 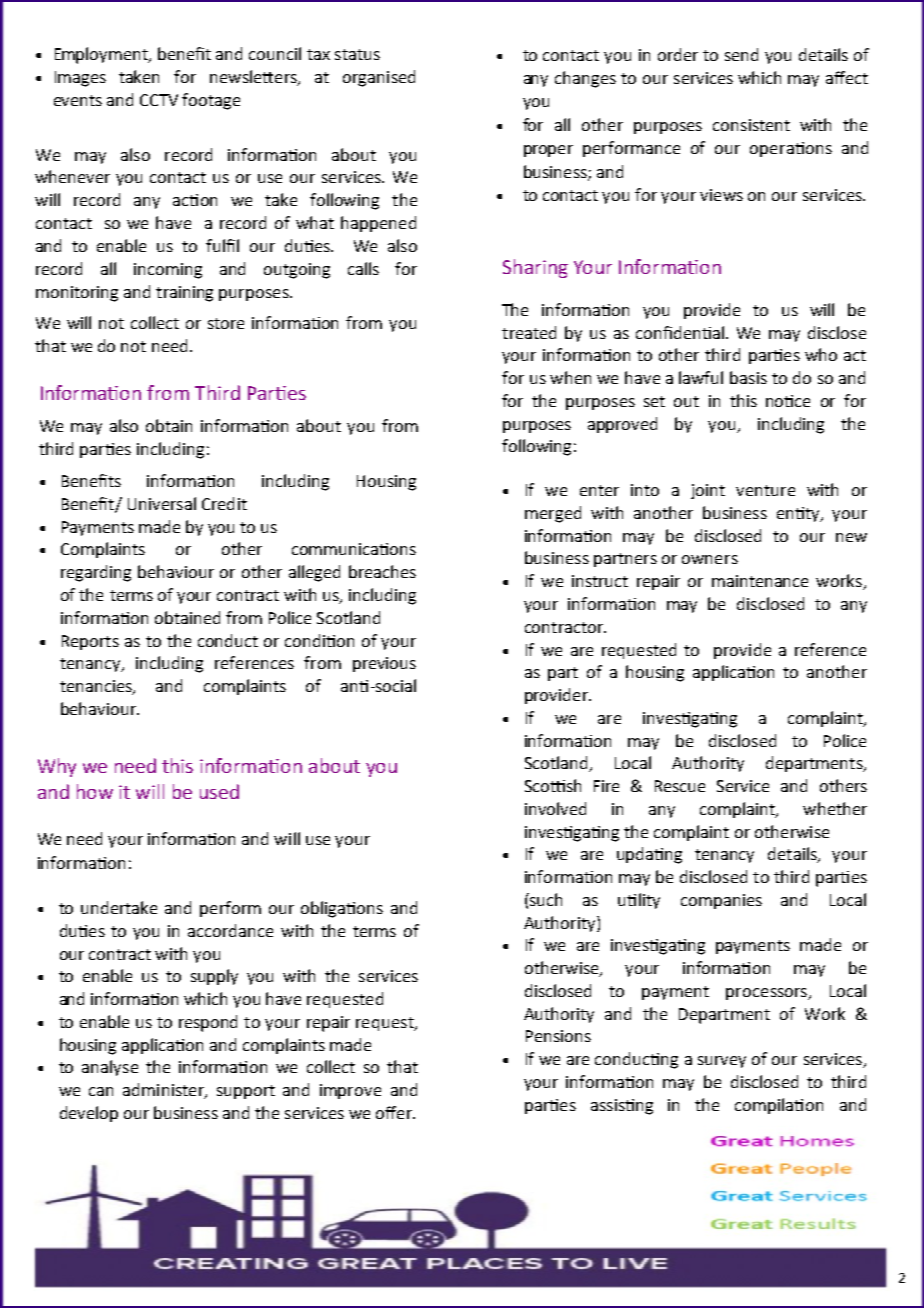 I want to click on regarding, so click(x=96, y=573).
